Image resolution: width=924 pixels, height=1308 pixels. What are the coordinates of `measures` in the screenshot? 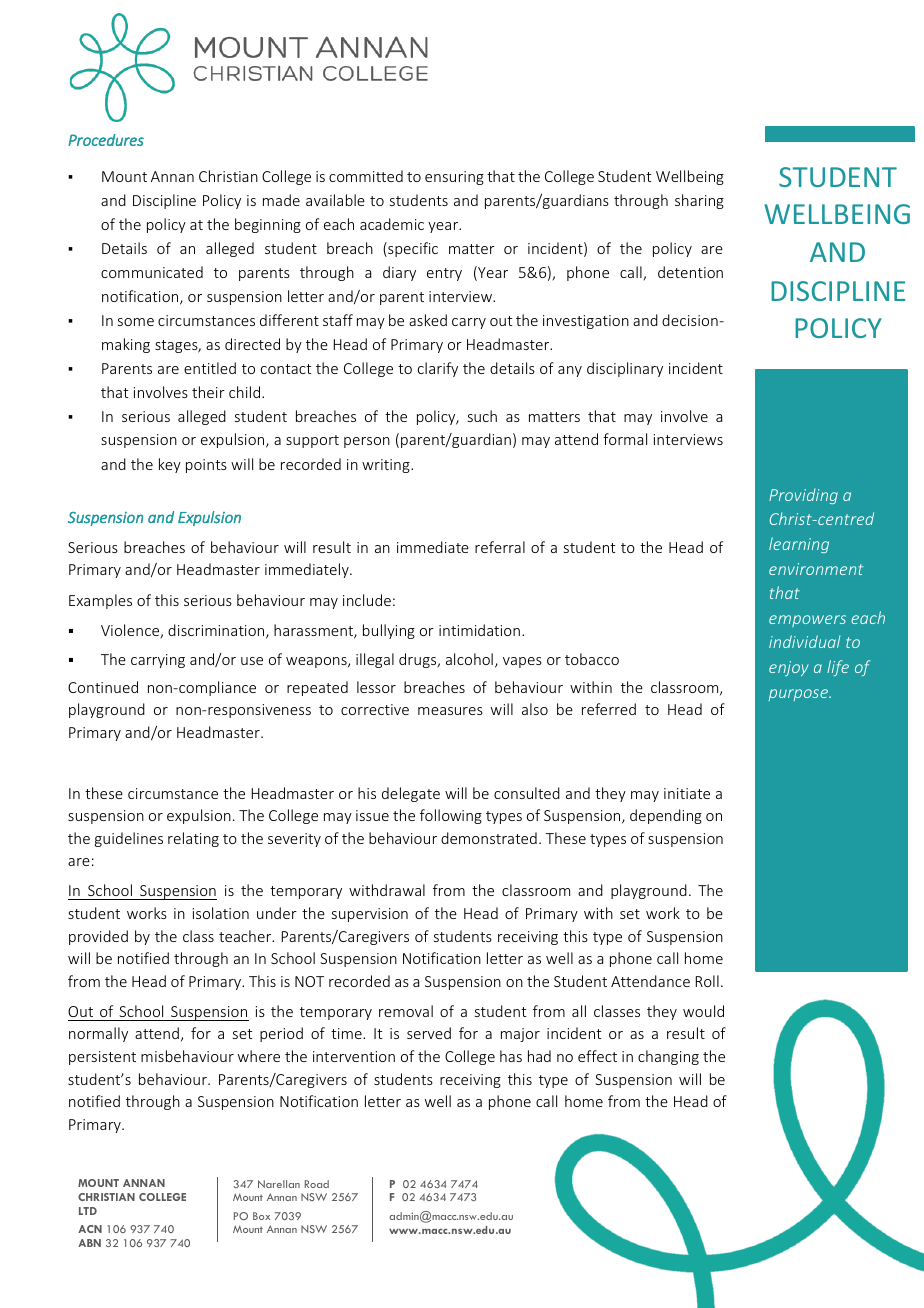 It's located at (450, 711).
